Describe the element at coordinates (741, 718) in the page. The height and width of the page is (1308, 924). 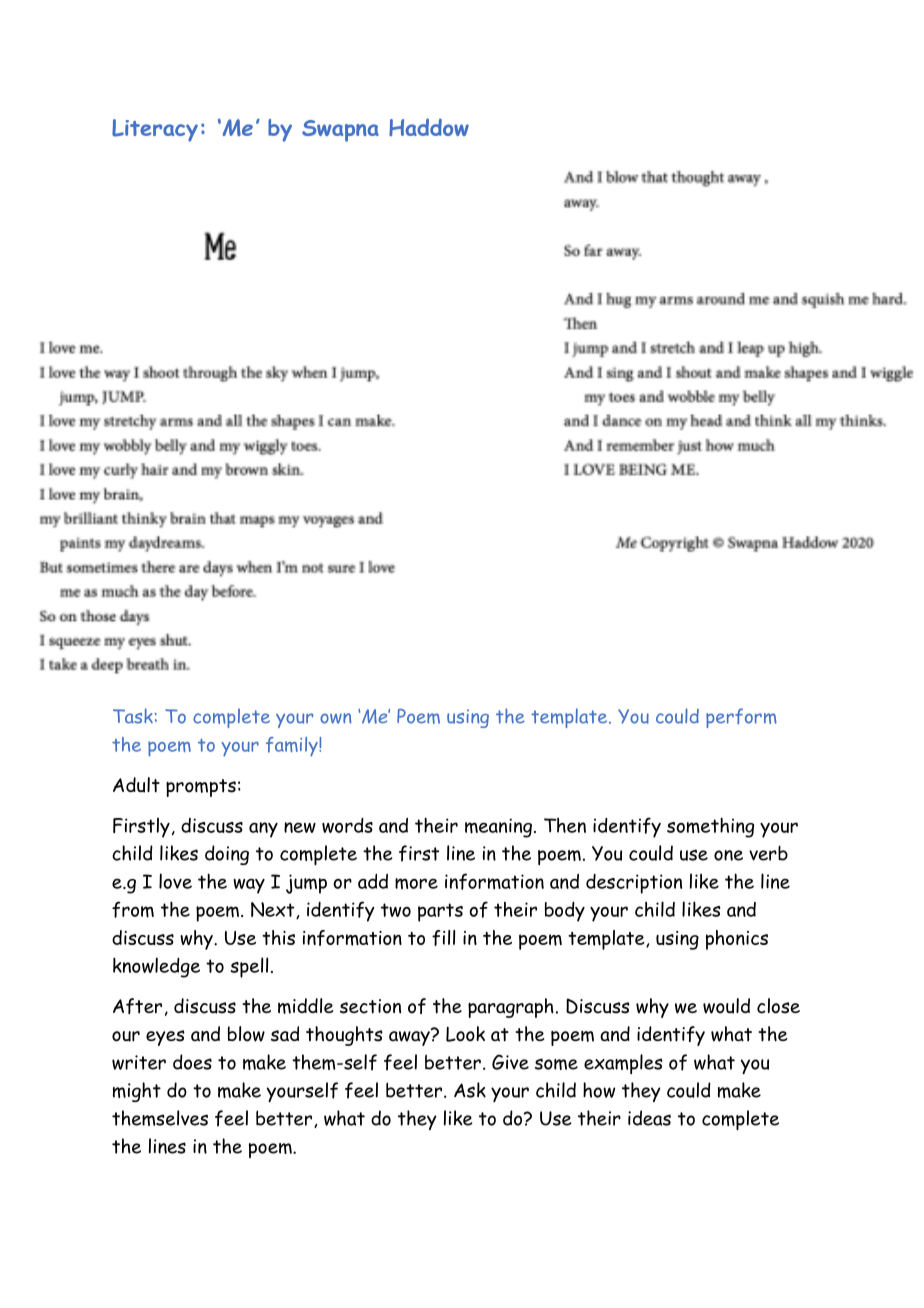
I see `perform` at that location.
